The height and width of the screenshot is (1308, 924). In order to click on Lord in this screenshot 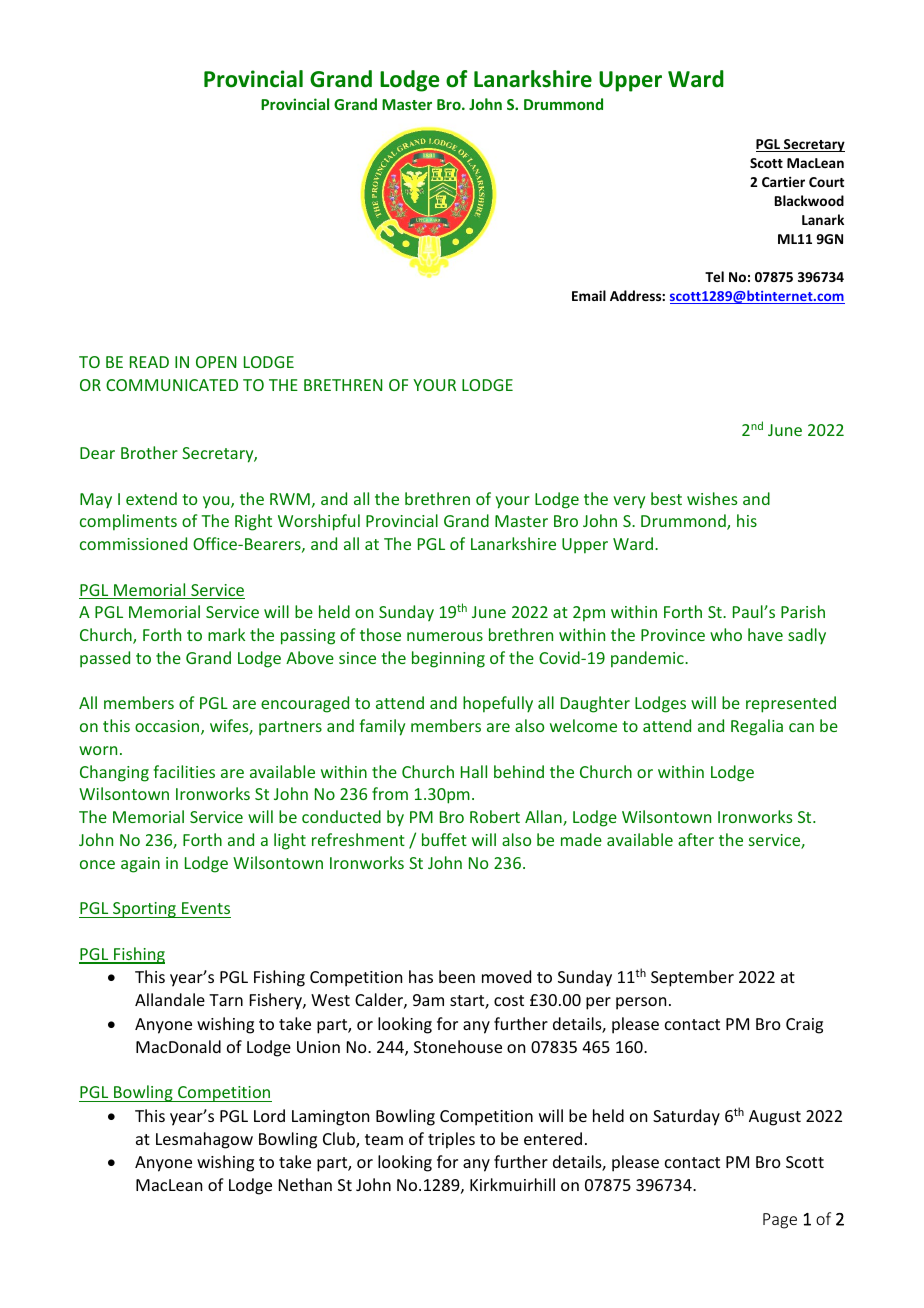, I will do `click(269, 1115)`.
